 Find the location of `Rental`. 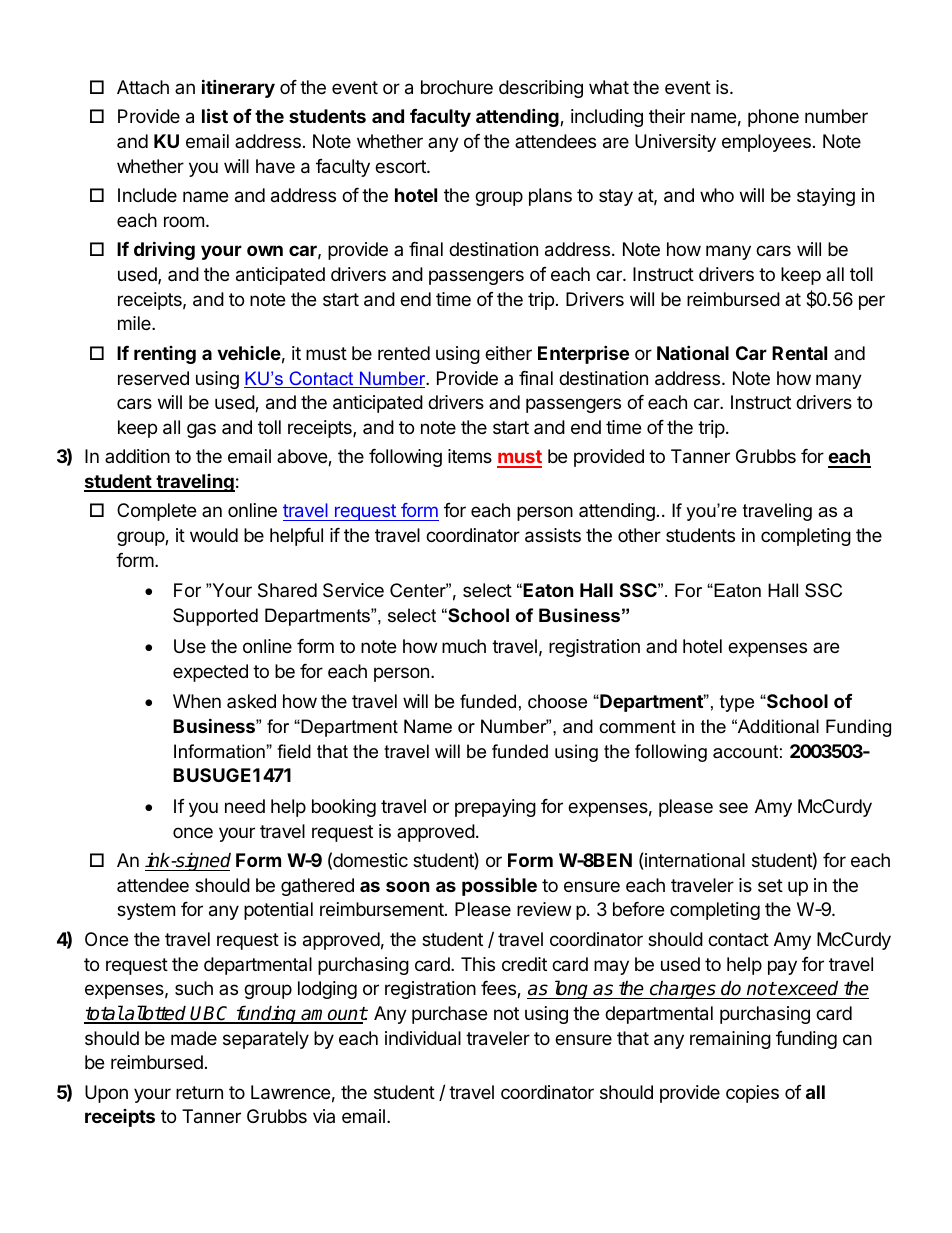

Rental is located at coordinates (799, 353).
